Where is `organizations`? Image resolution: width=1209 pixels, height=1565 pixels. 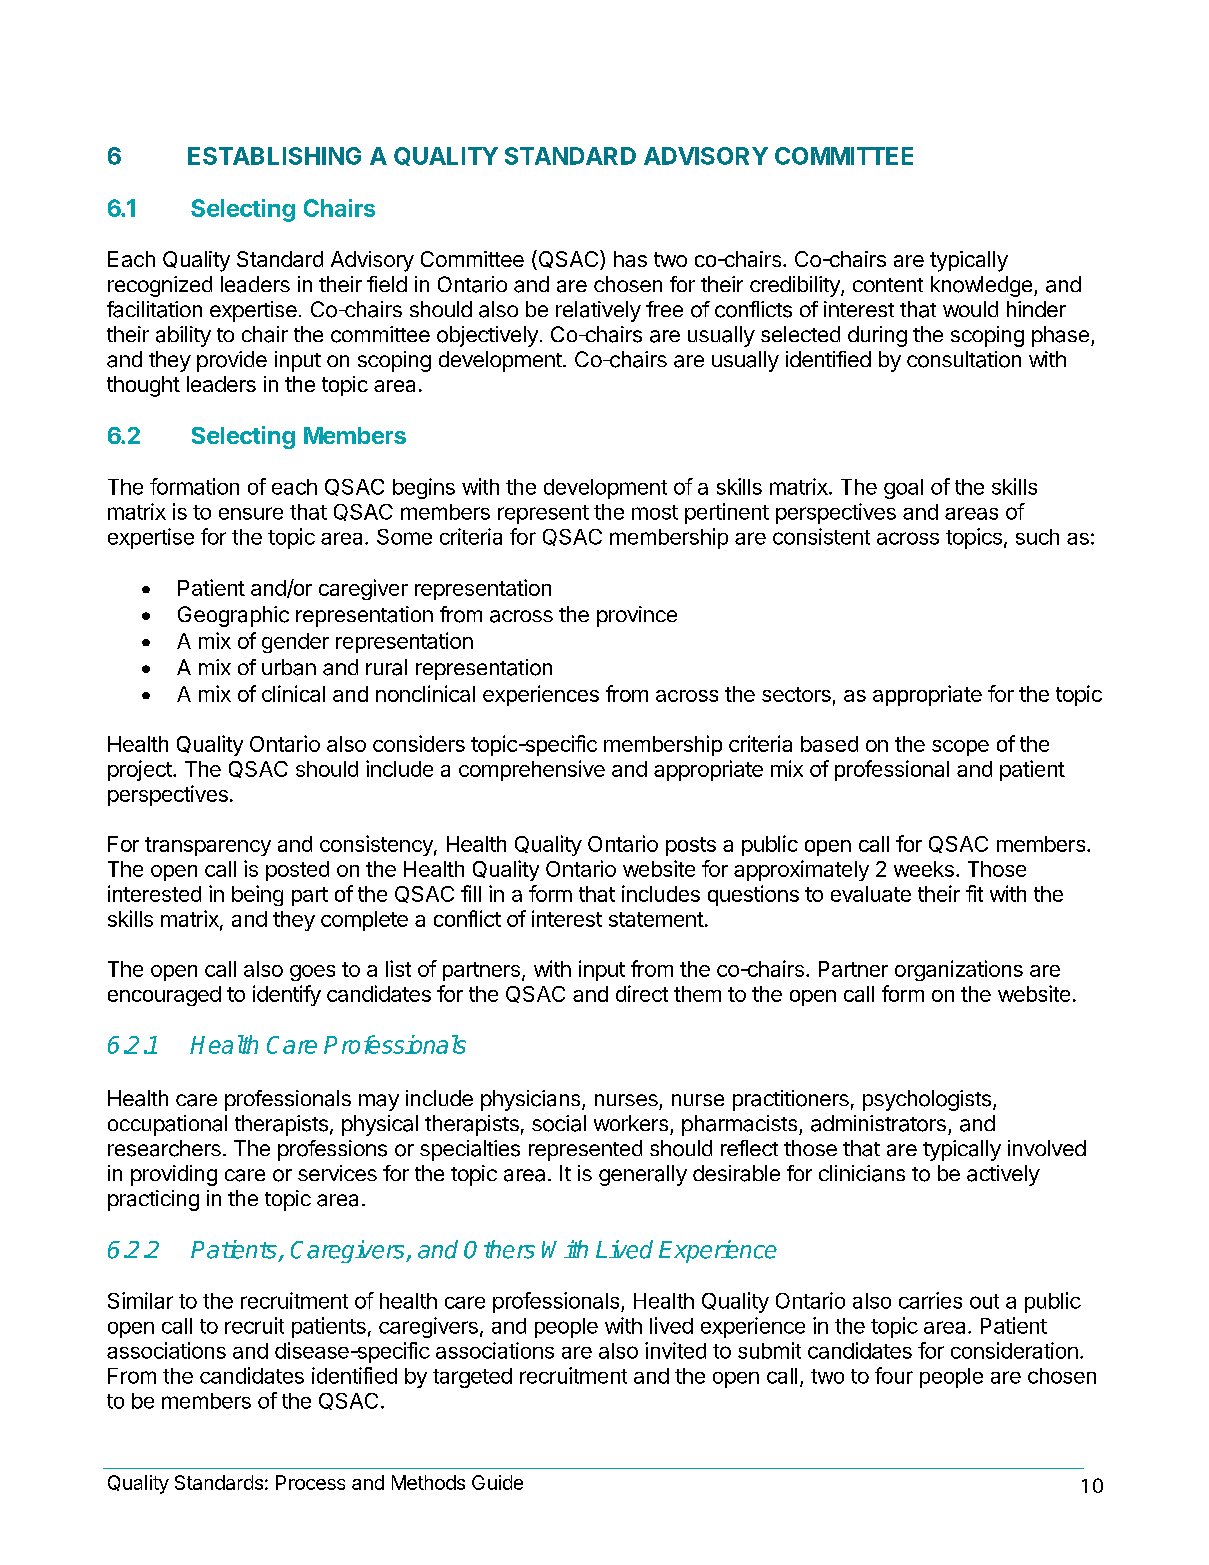
organizations is located at coordinates (959, 970).
